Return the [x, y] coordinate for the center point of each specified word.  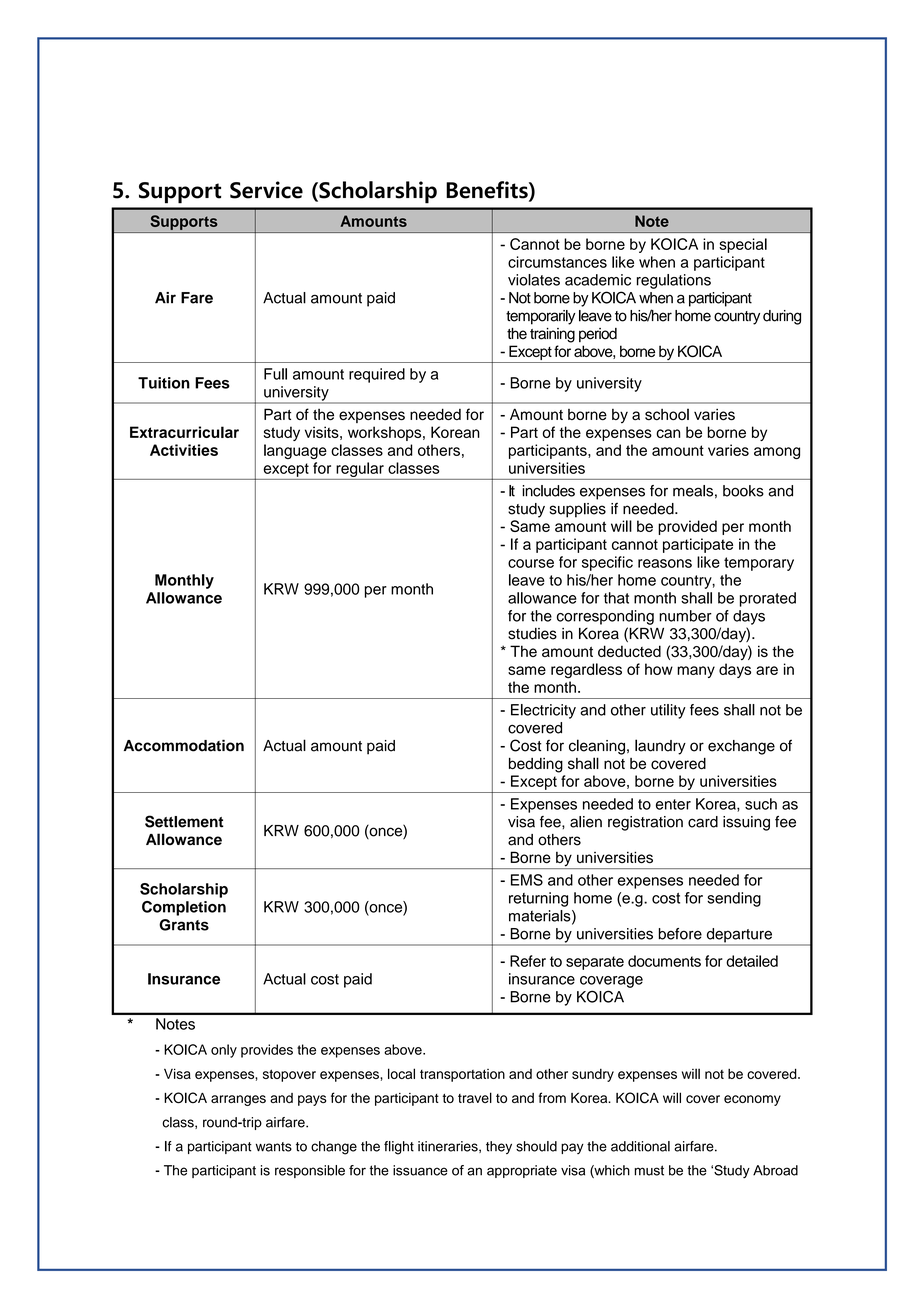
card [703, 822]
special [743, 245]
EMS [527, 880]
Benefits [488, 191]
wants [274, 1147]
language [295, 451]
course [531, 563]
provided [687, 527]
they [499, 1147]
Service [266, 190]
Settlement [184, 821]
